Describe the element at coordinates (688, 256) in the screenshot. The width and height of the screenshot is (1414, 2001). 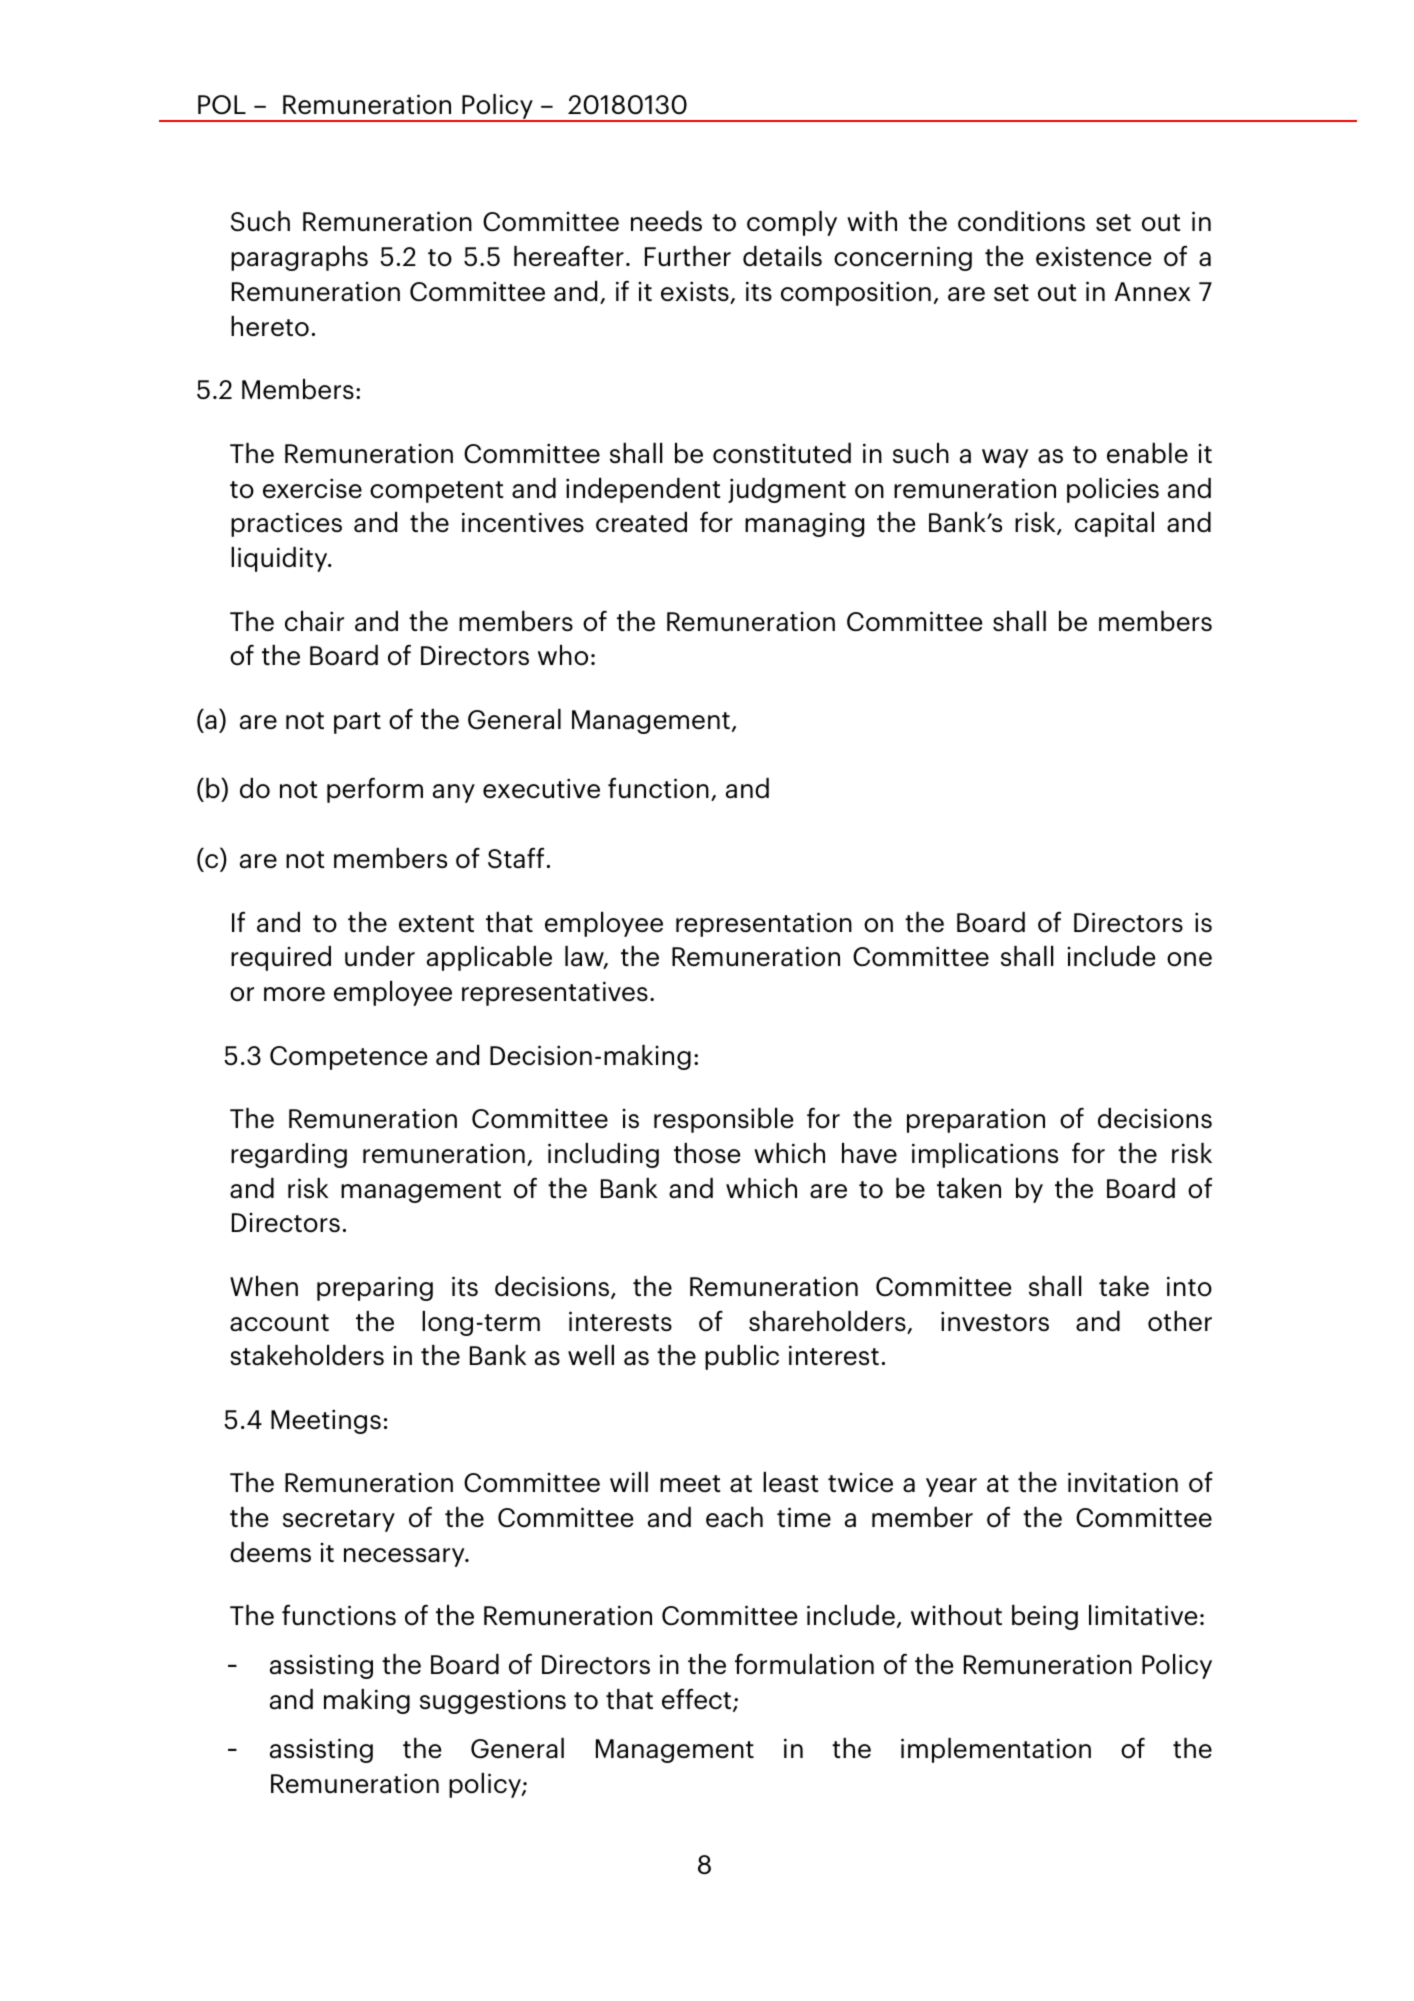
I see `Further` at that location.
